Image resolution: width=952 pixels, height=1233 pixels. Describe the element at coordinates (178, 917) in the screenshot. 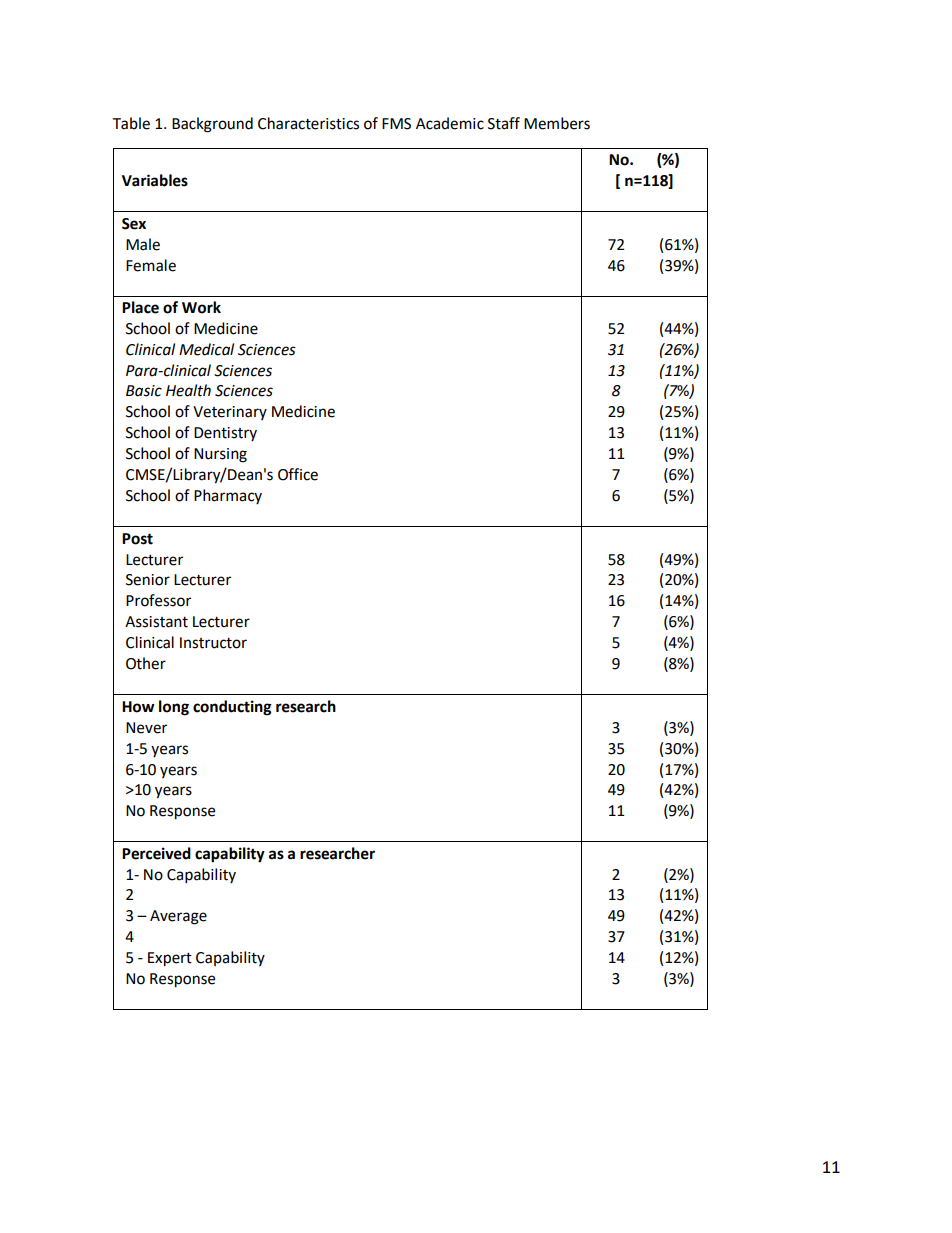

I see `Average` at that location.
